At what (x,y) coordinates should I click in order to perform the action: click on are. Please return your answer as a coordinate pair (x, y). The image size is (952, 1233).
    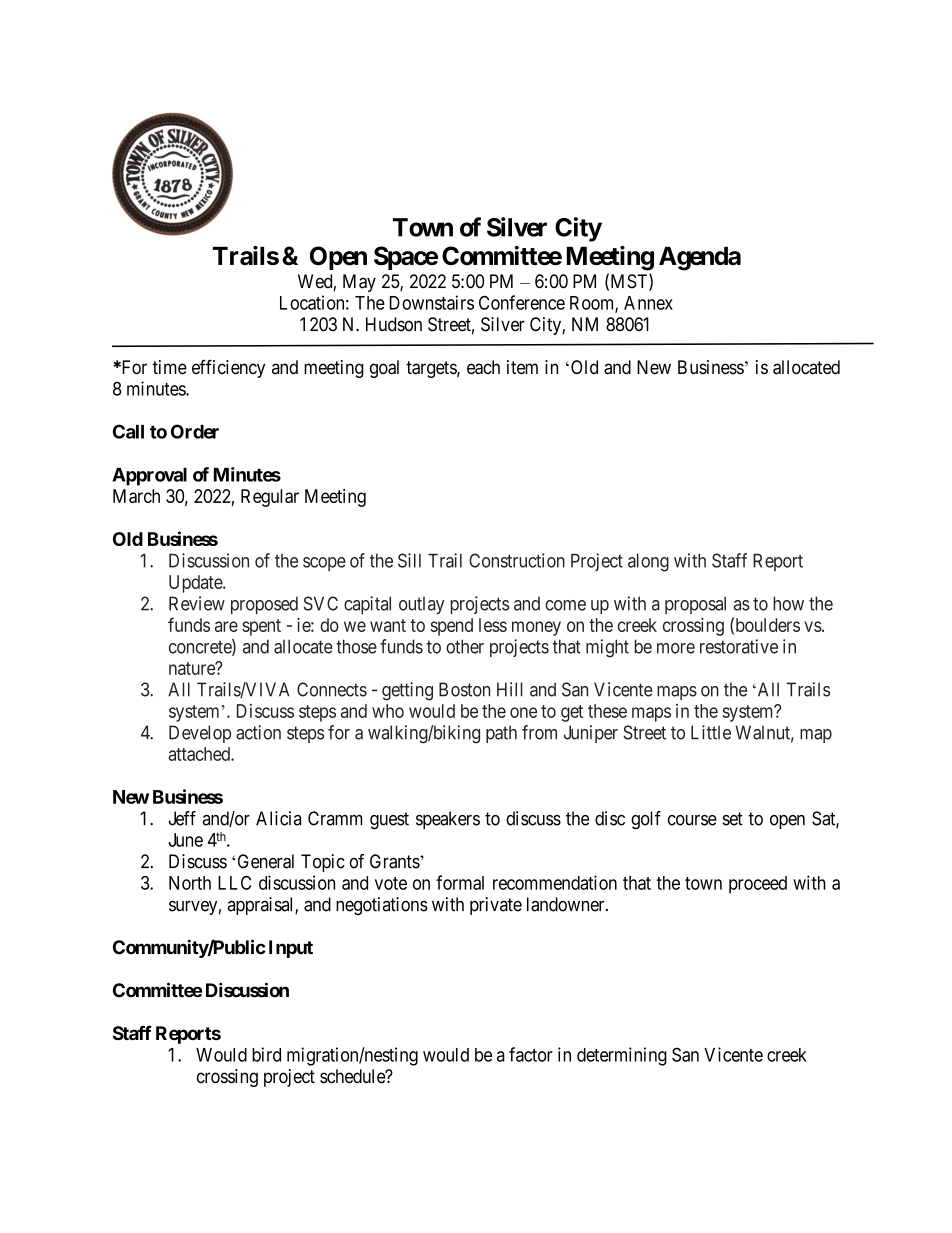
    Looking at the image, I should click on (226, 626).
